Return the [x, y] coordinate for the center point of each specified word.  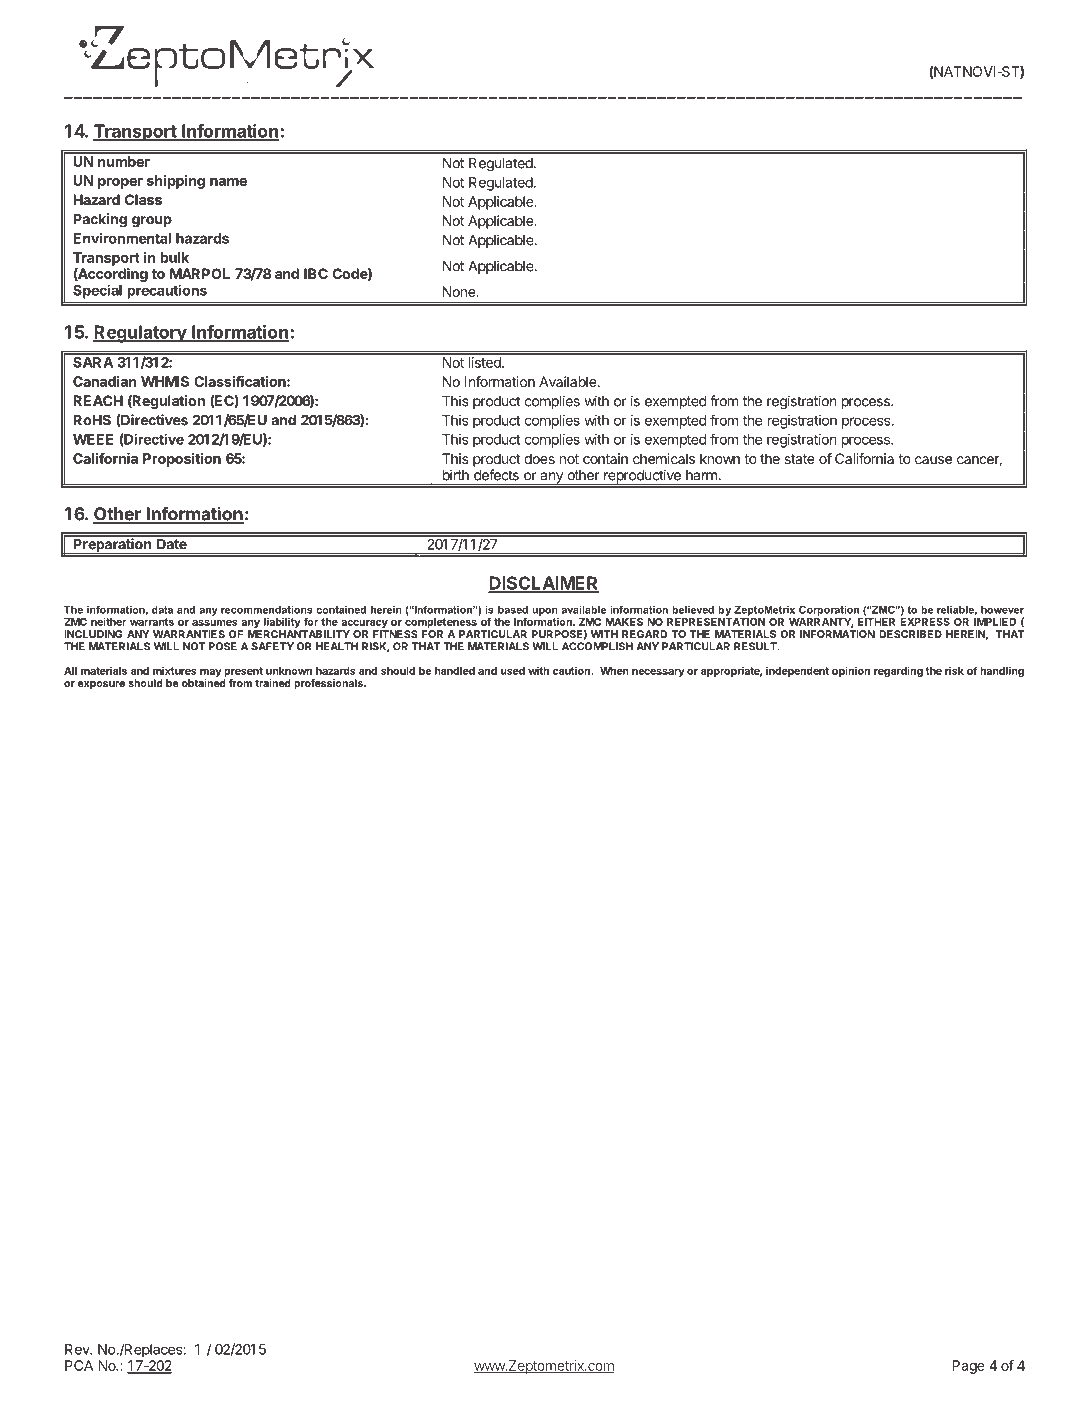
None [460, 291]
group [152, 222]
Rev [78, 1349]
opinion [851, 671]
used [513, 671]
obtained [204, 683]
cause [933, 460]
